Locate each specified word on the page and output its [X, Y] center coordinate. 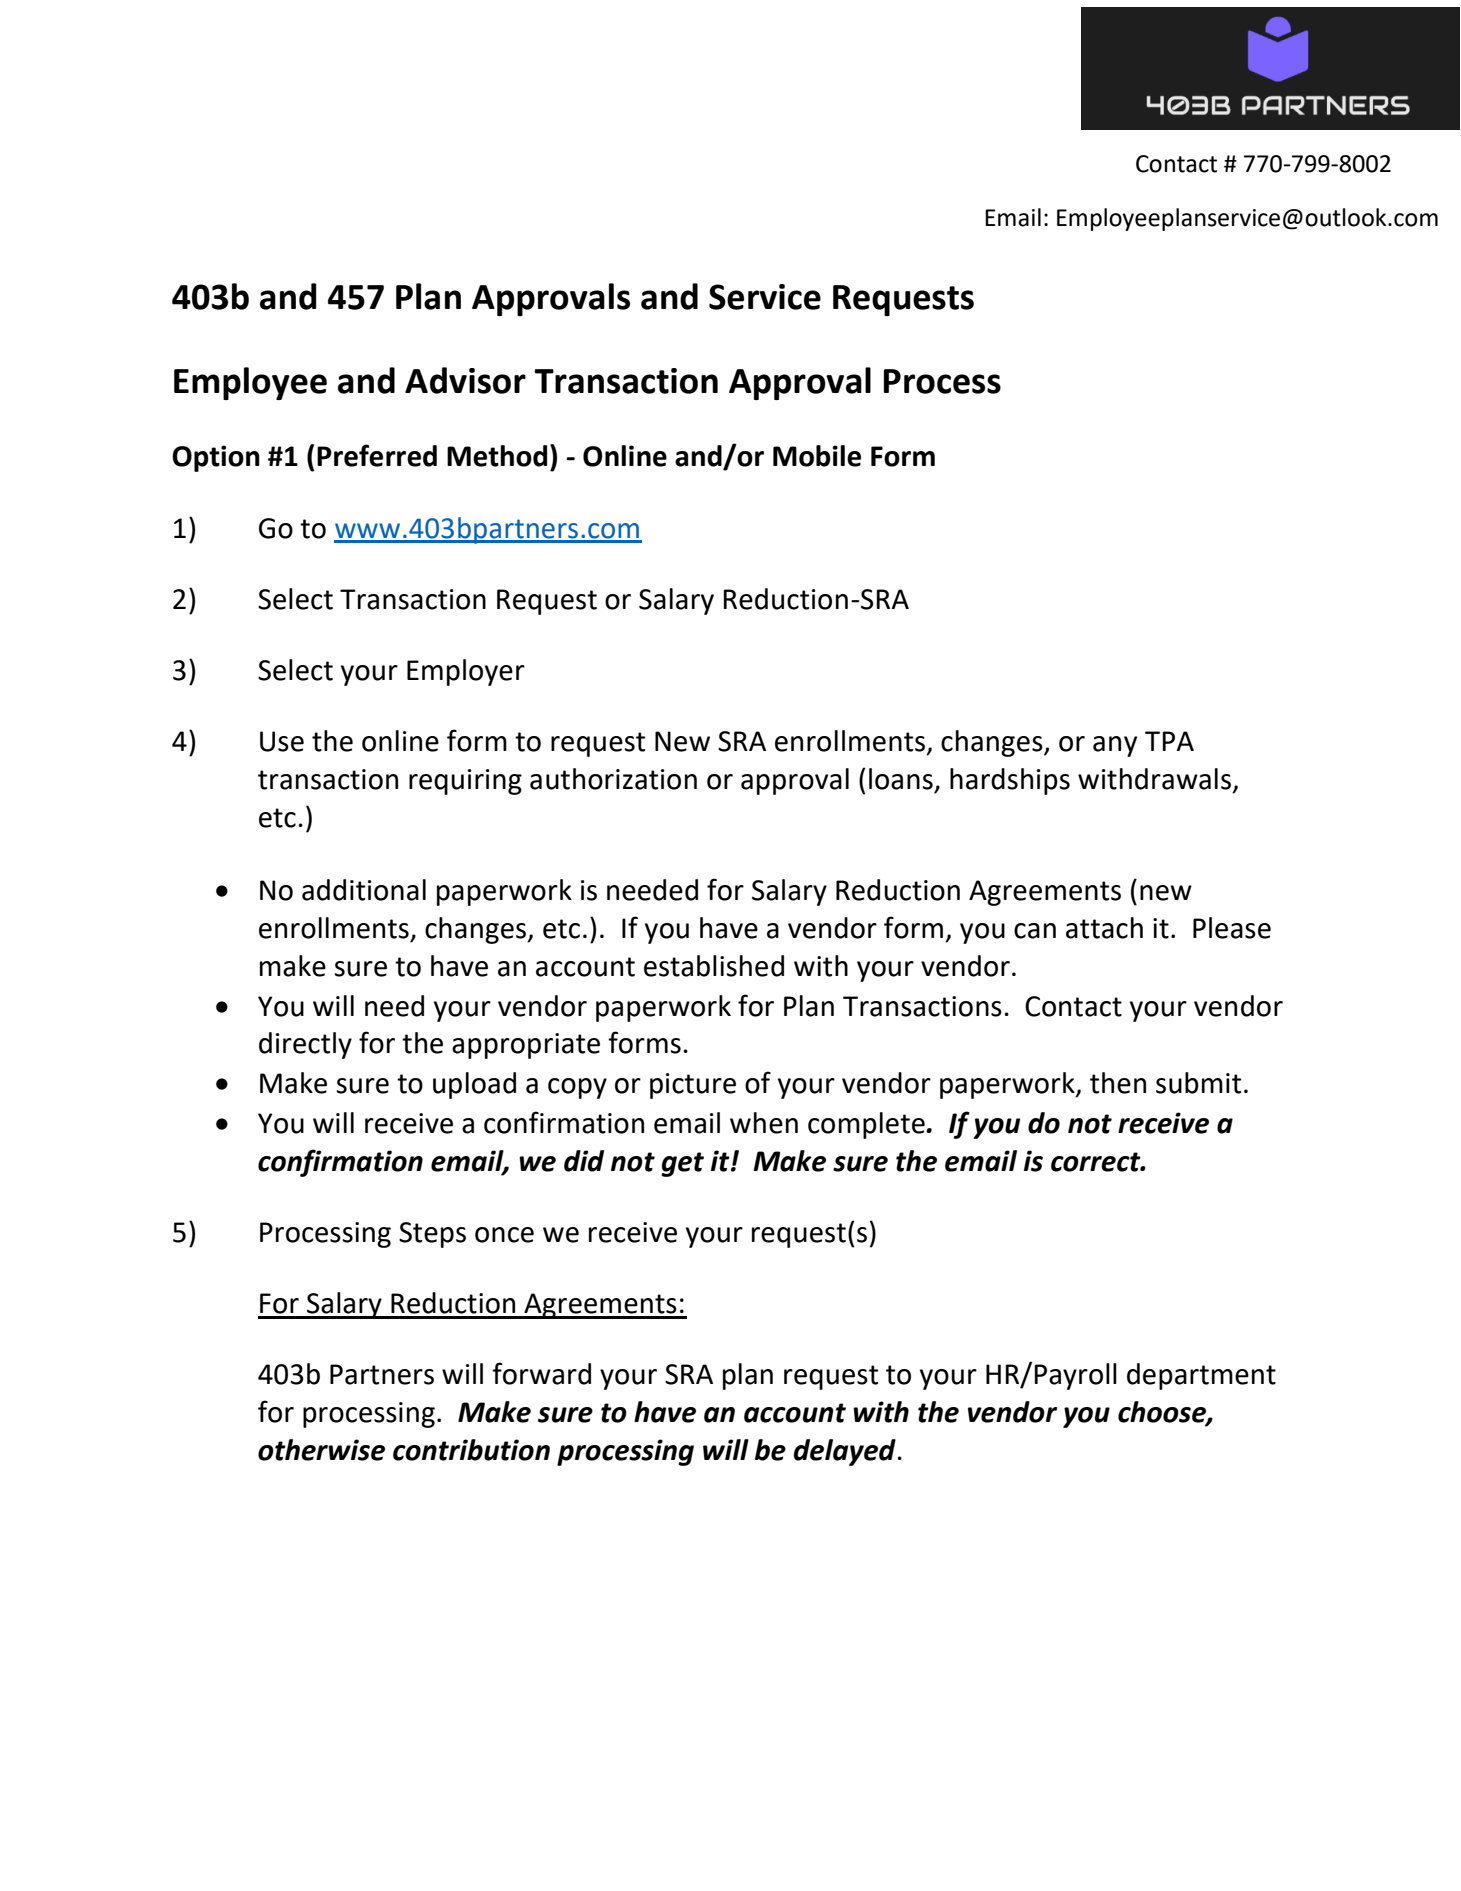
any [1115, 746]
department [1201, 1376]
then [1118, 1083]
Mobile [817, 456]
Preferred [377, 455]
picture [693, 1086]
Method [497, 456]
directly [305, 1045]
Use [282, 741]
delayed [845, 1452]
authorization [613, 779]
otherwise [321, 1450]
